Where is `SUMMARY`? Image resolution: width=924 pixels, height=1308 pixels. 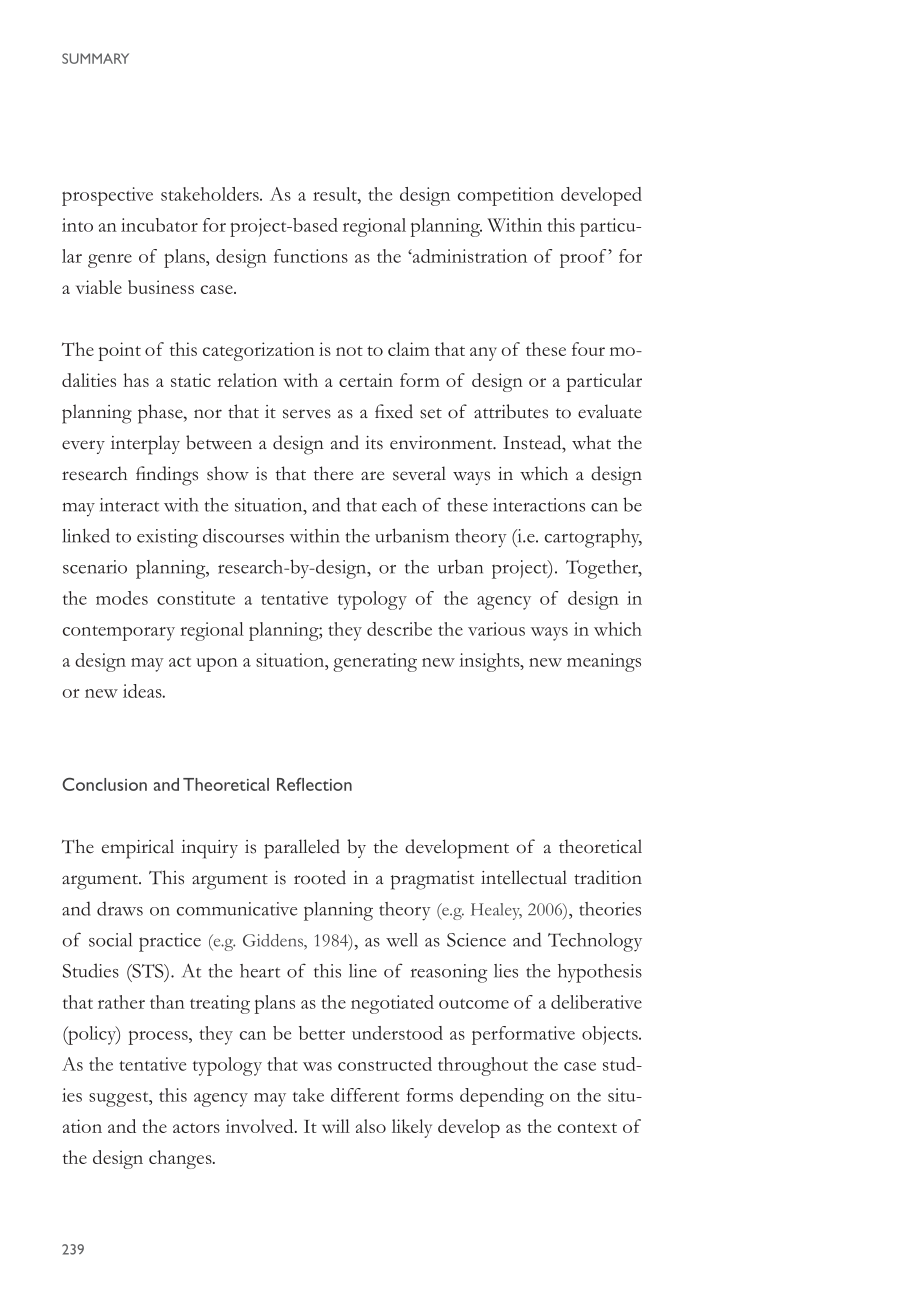 SUMMARY is located at coordinates (95, 58).
